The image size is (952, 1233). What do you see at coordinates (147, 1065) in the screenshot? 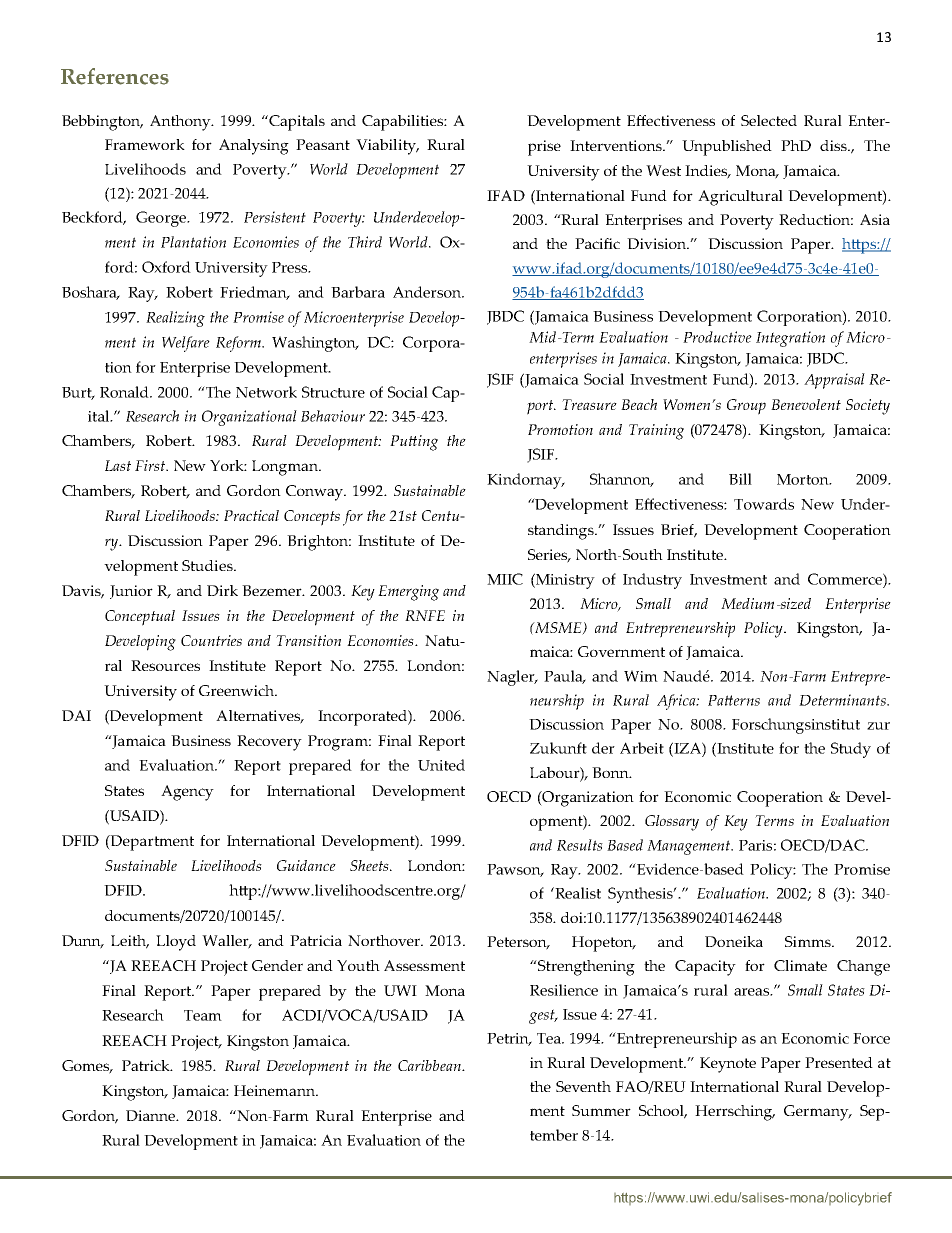
I see `Patrick` at bounding box center [147, 1065].
